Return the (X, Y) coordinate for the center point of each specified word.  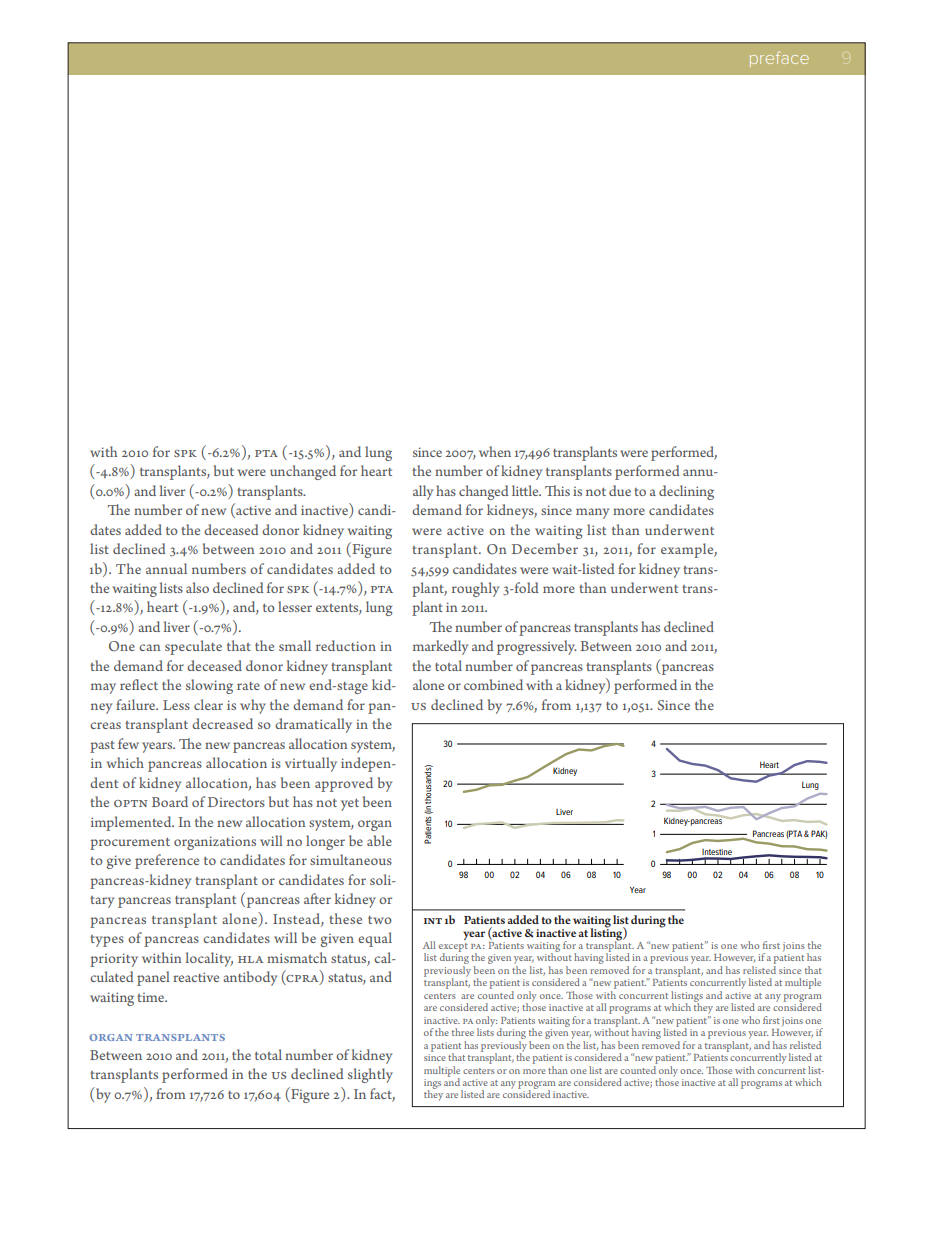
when (495, 451)
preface (779, 59)
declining (686, 492)
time (152, 997)
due (620, 490)
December (545, 548)
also (197, 587)
